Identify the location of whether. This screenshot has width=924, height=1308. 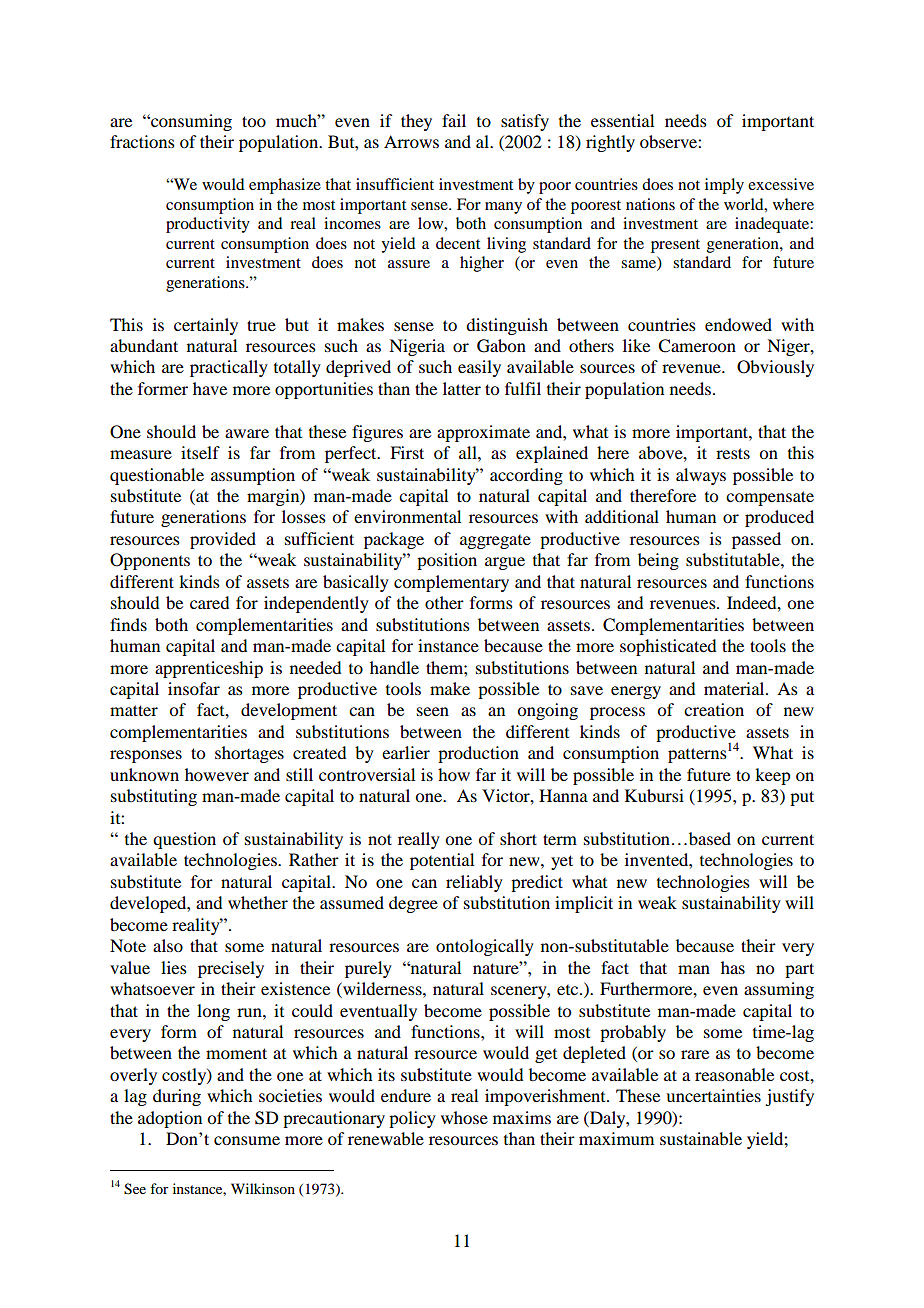
(258, 902).
